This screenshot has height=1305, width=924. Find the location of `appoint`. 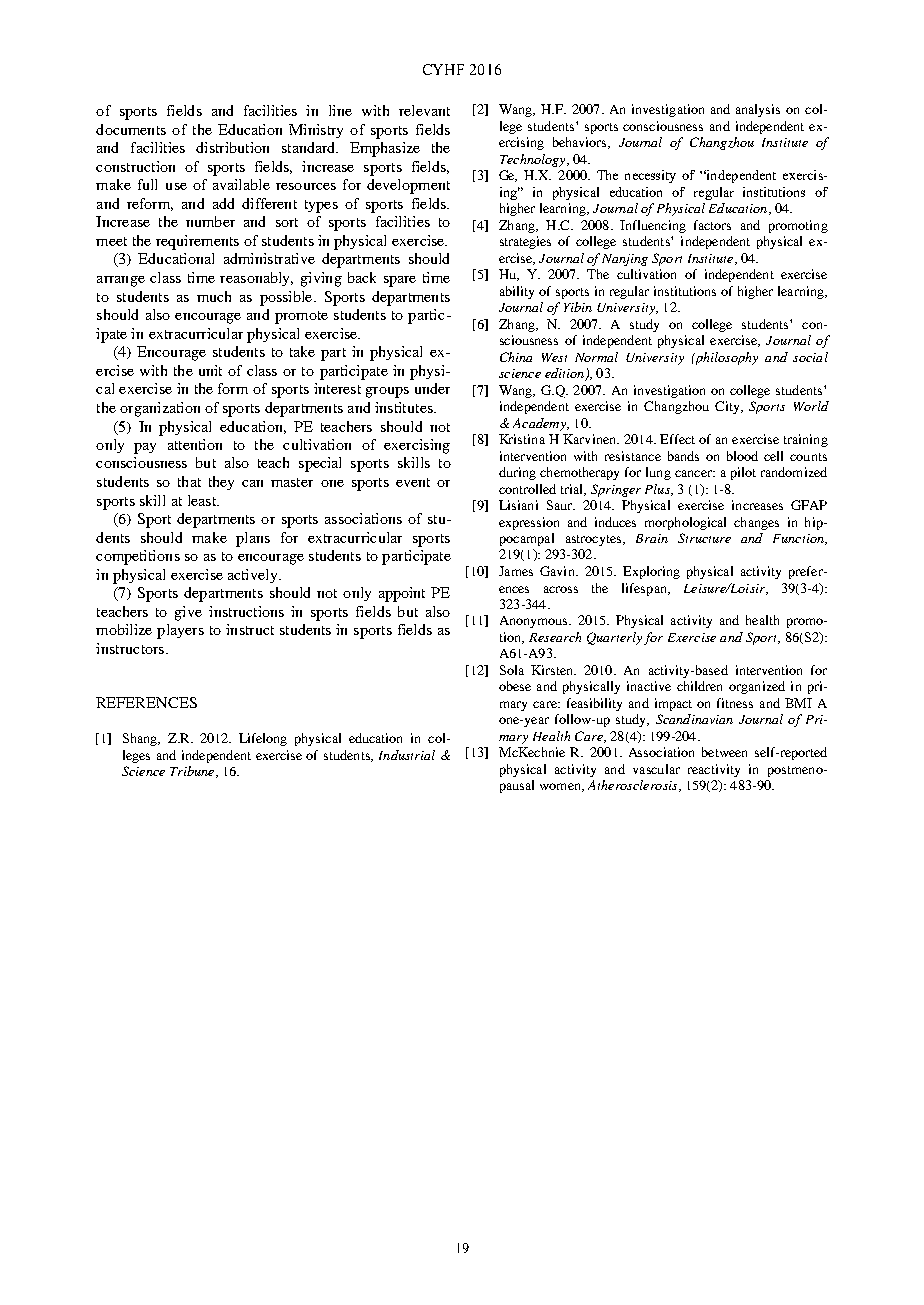

appoint is located at coordinates (402, 594).
